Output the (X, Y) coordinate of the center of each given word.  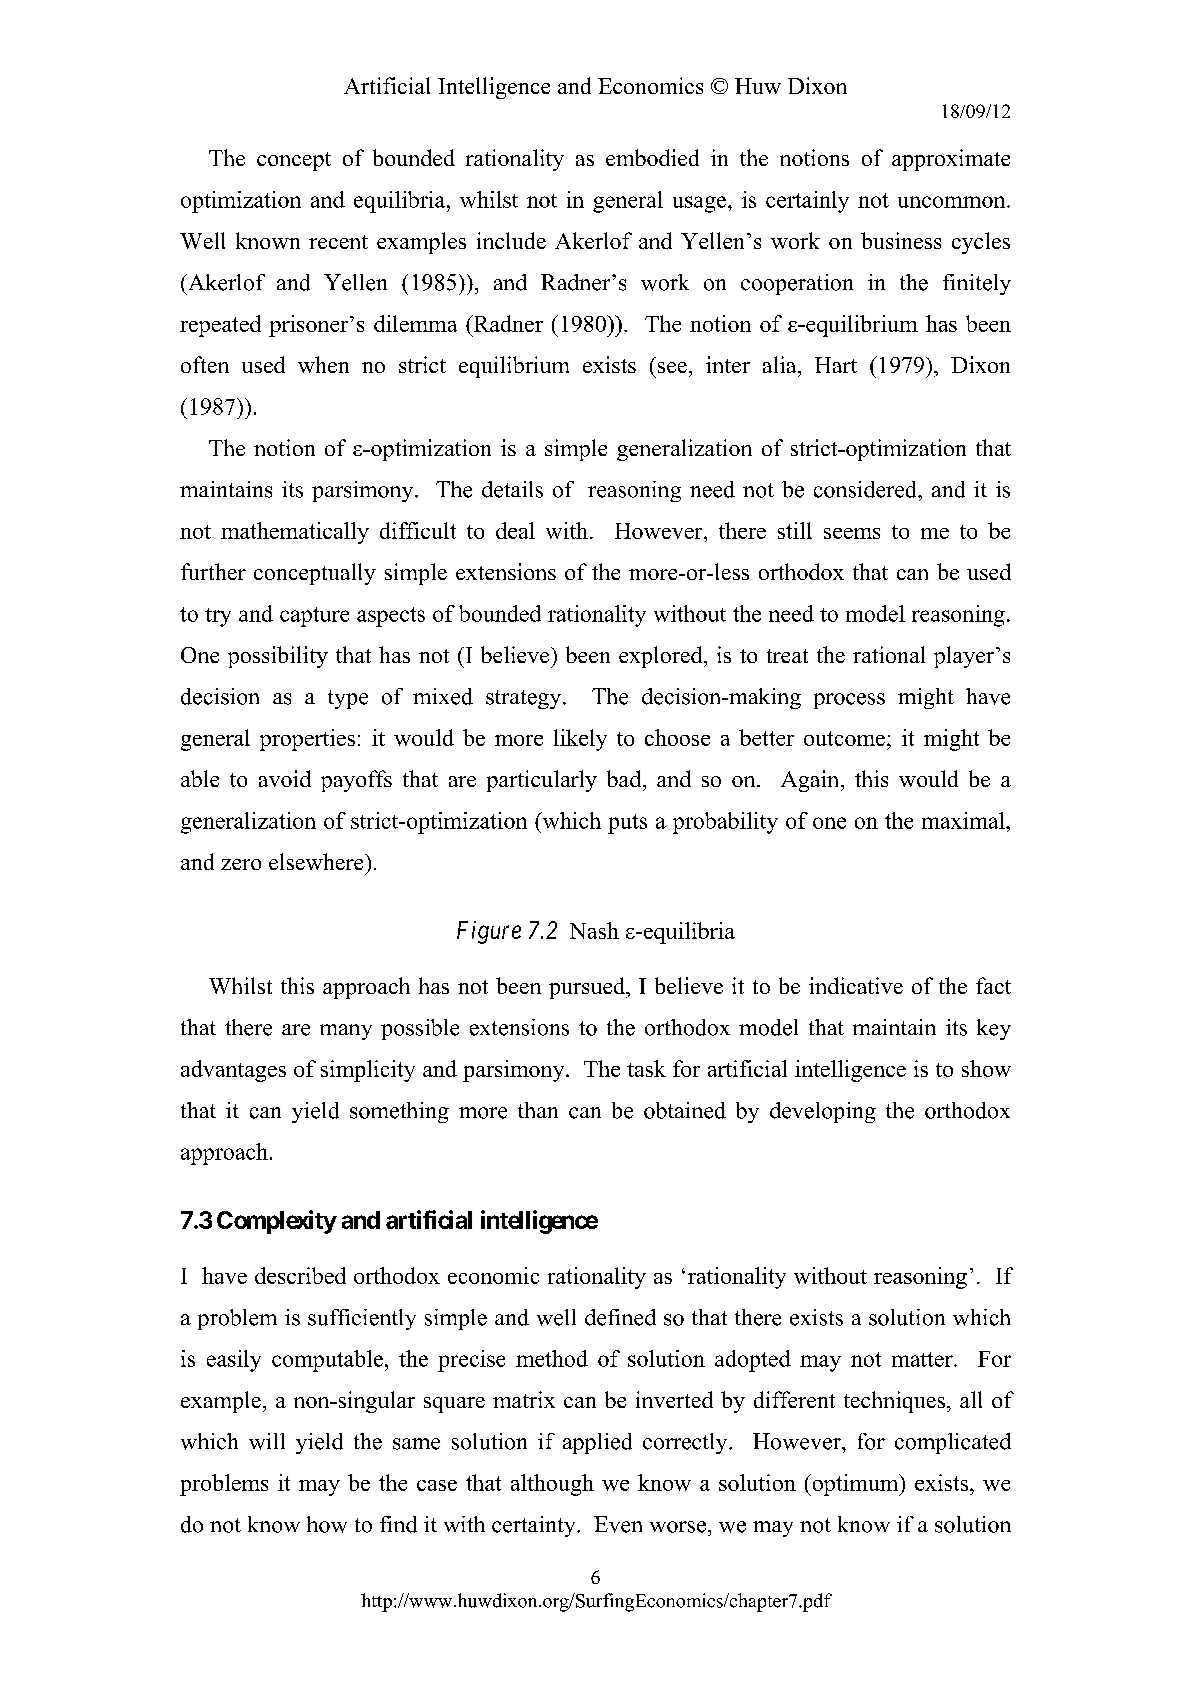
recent (338, 242)
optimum (855, 1485)
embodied (652, 157)
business (901, 240)
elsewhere (317, 861)
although (552, 1485)
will (267, 1441)
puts (627, 824)
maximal (964, 820)
